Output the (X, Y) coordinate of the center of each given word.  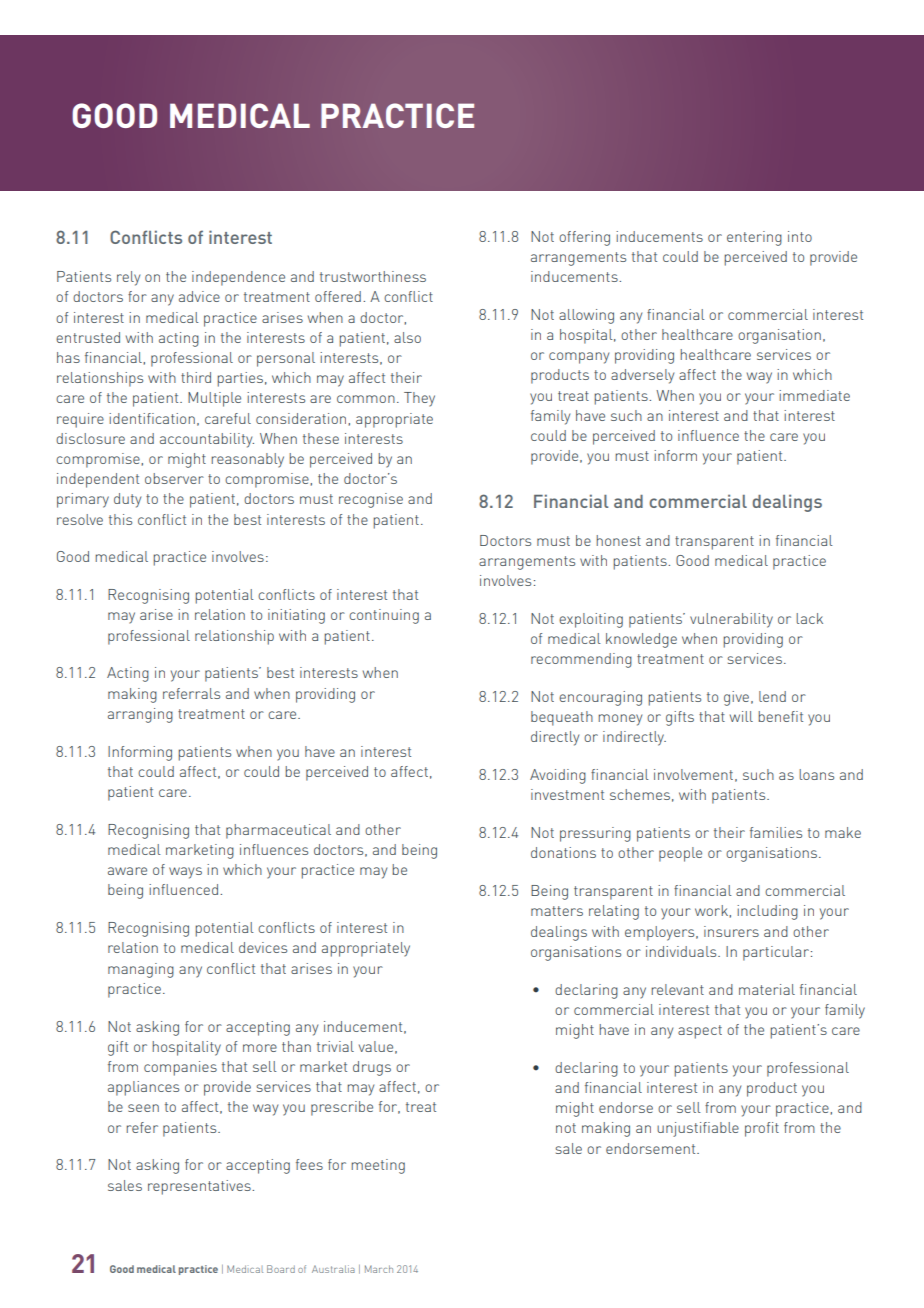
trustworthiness (373, 276)
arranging (140, 715)
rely (128, 278)
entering (754, 238)
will (741, 716)
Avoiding (558, 776)
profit (762, 1129)
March (379, 1269)
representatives (200, 1187)
